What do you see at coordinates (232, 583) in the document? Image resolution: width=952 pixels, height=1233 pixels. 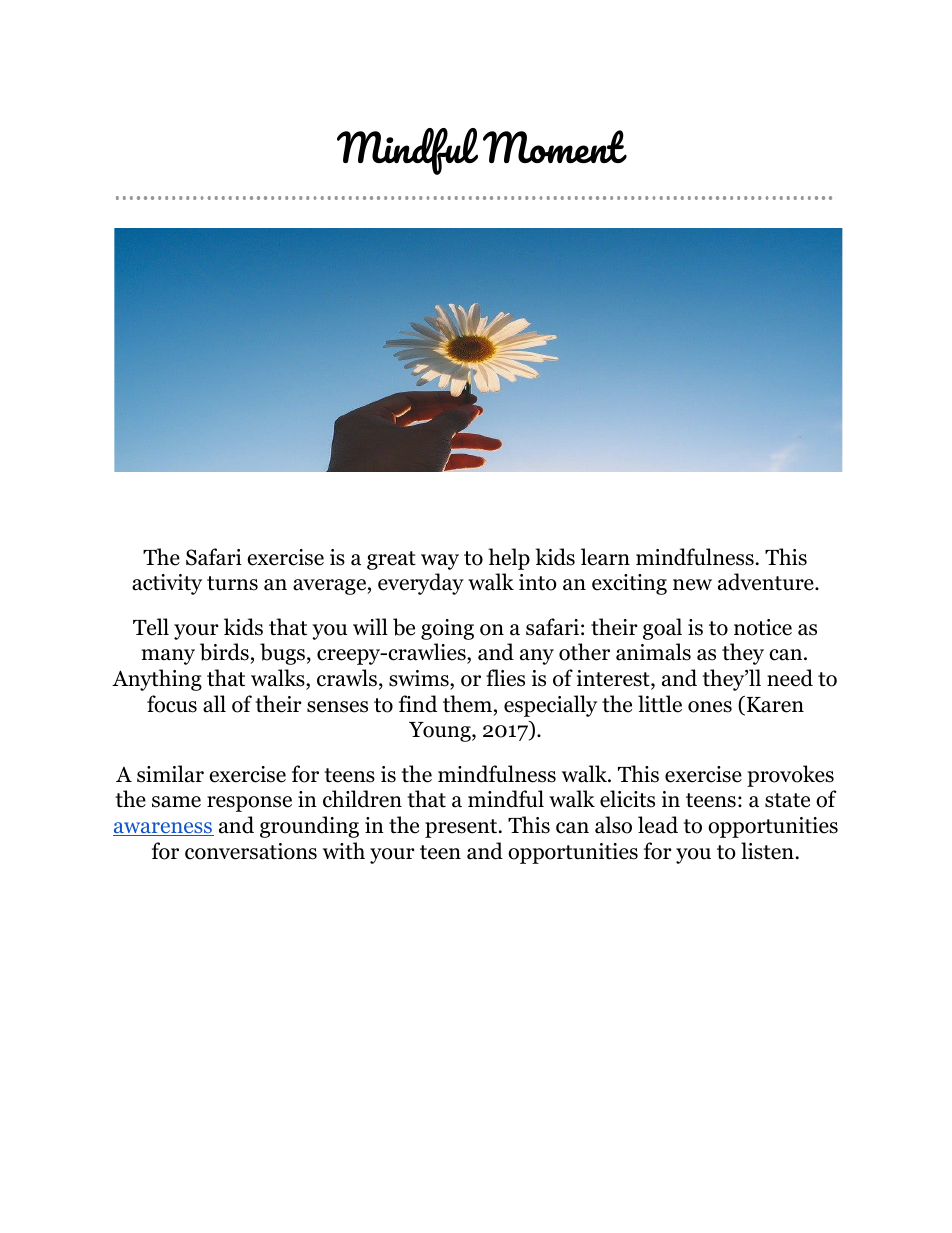 I see `turns` at bounding box center [232, 583].
